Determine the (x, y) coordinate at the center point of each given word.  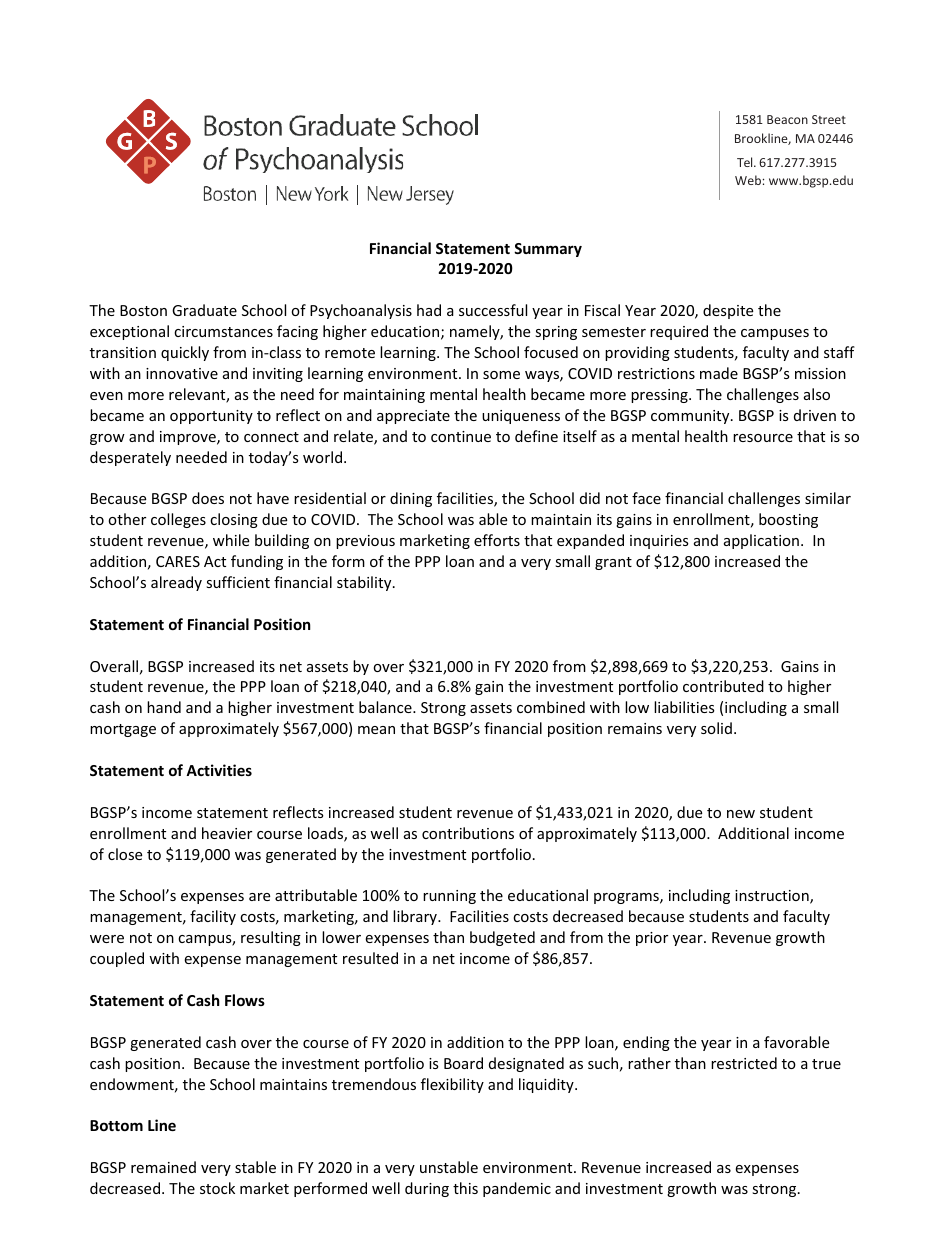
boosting (788, 520)
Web (748, 180)
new (741, 814)
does (208, 498)
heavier (227, 833)
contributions (468, 833)
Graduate (204, 310)
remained (163, 1167)
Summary (548, 250)
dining (411, 499)
